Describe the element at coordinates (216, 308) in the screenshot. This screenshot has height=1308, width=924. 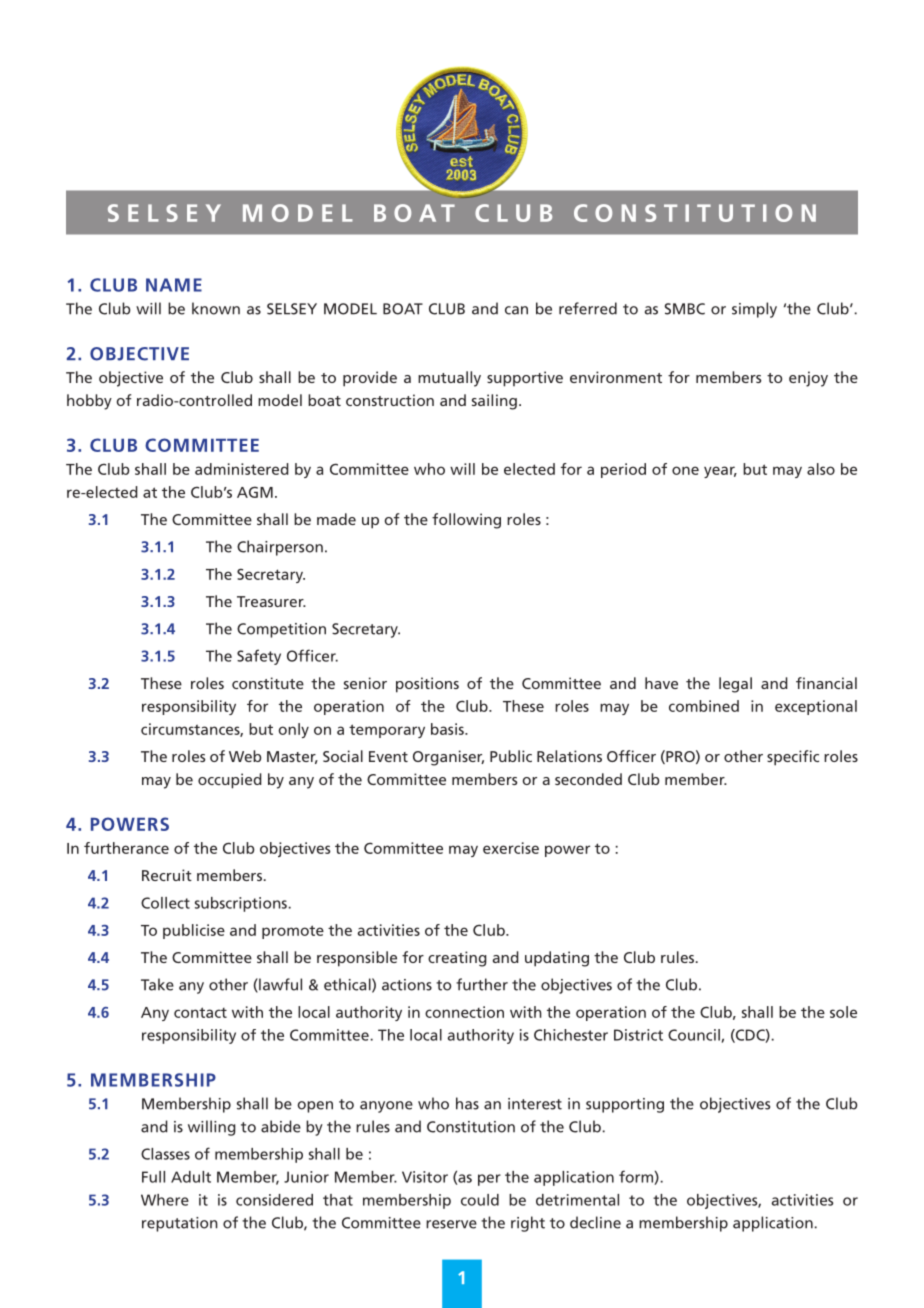
I see `known` at that location.
